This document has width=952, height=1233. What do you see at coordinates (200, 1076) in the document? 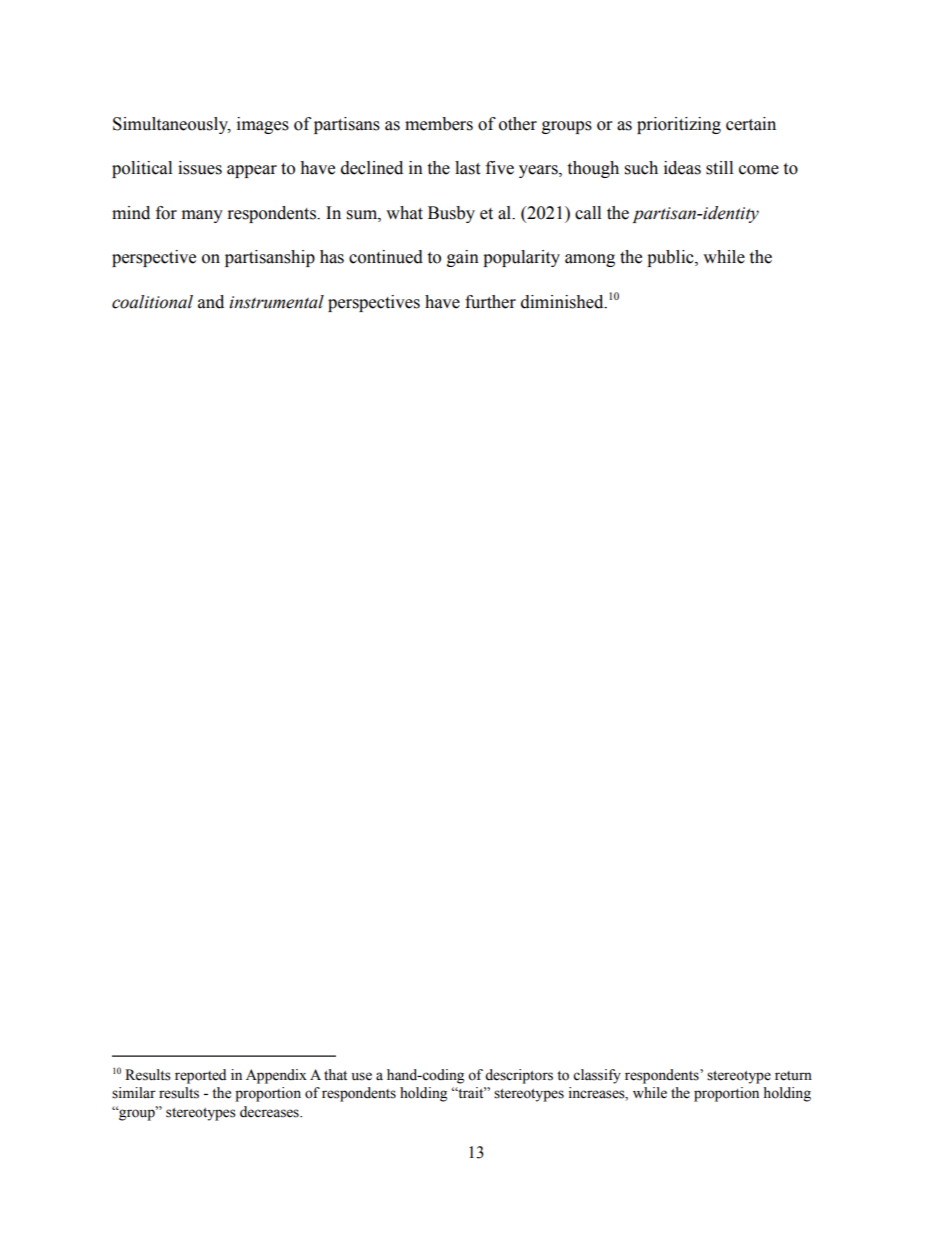
I see `reported` at bounding box center [200, 1076].
